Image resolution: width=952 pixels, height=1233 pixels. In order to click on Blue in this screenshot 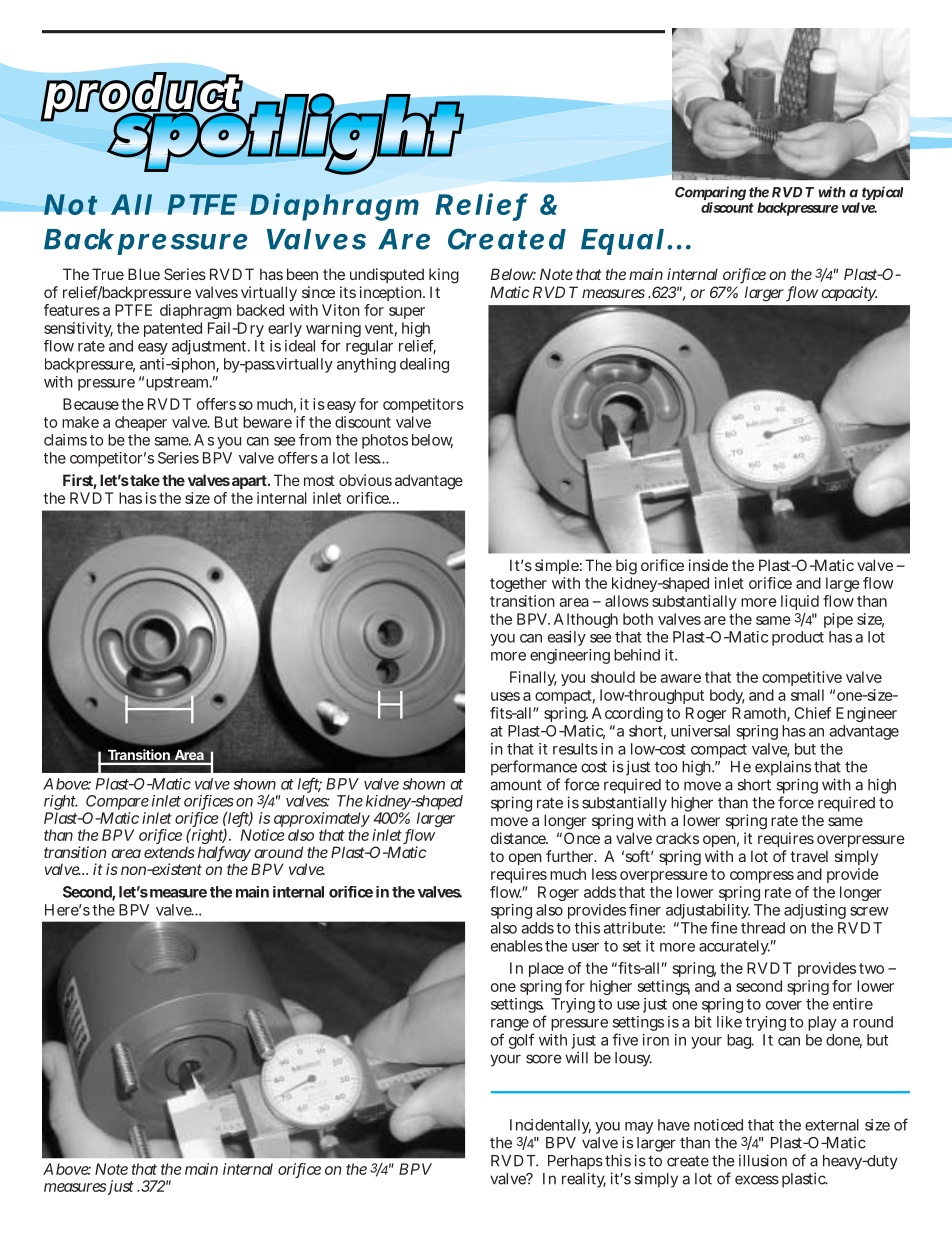, I will do `click(144, 274)`.
